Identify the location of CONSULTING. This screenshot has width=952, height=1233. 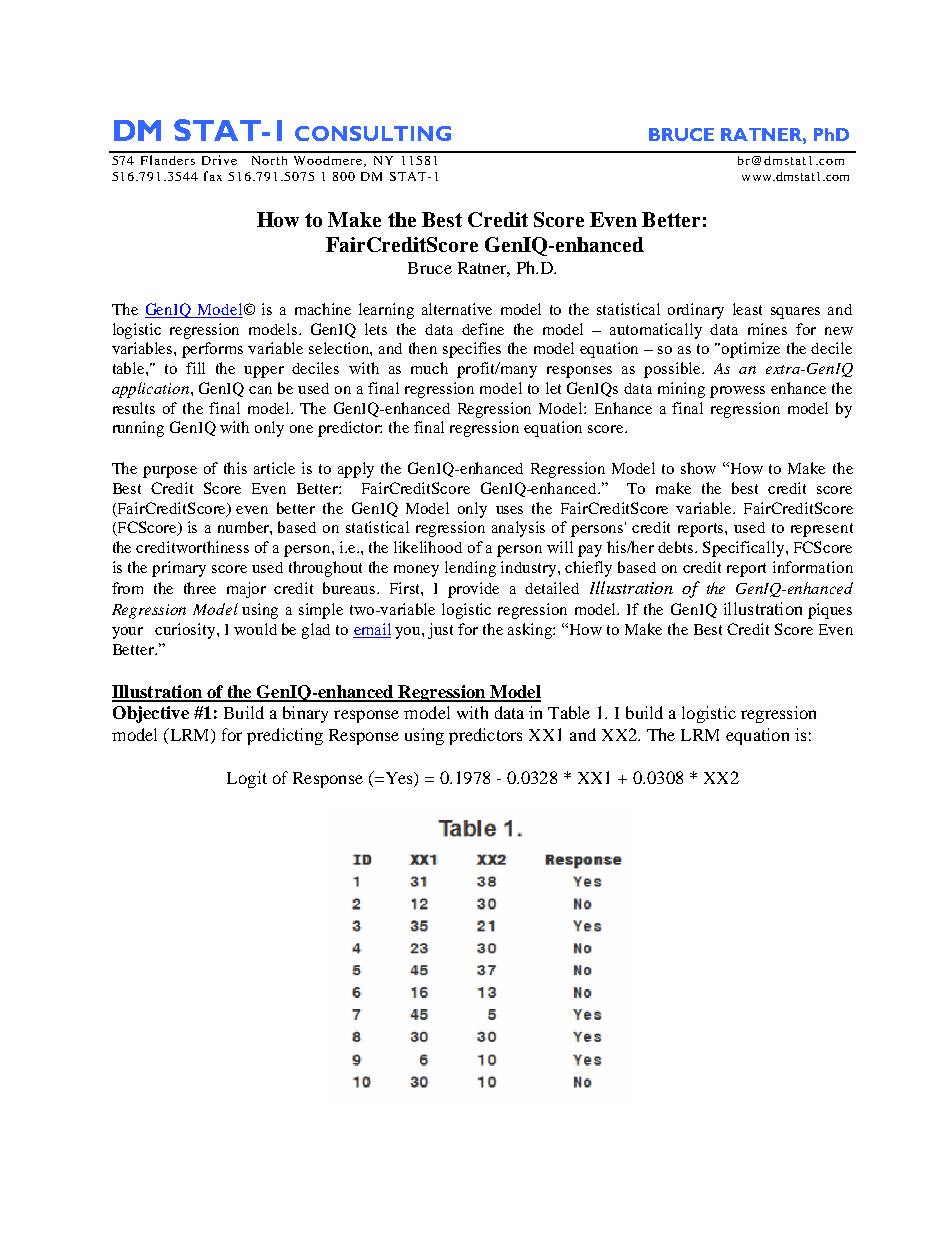
(373, 133).
